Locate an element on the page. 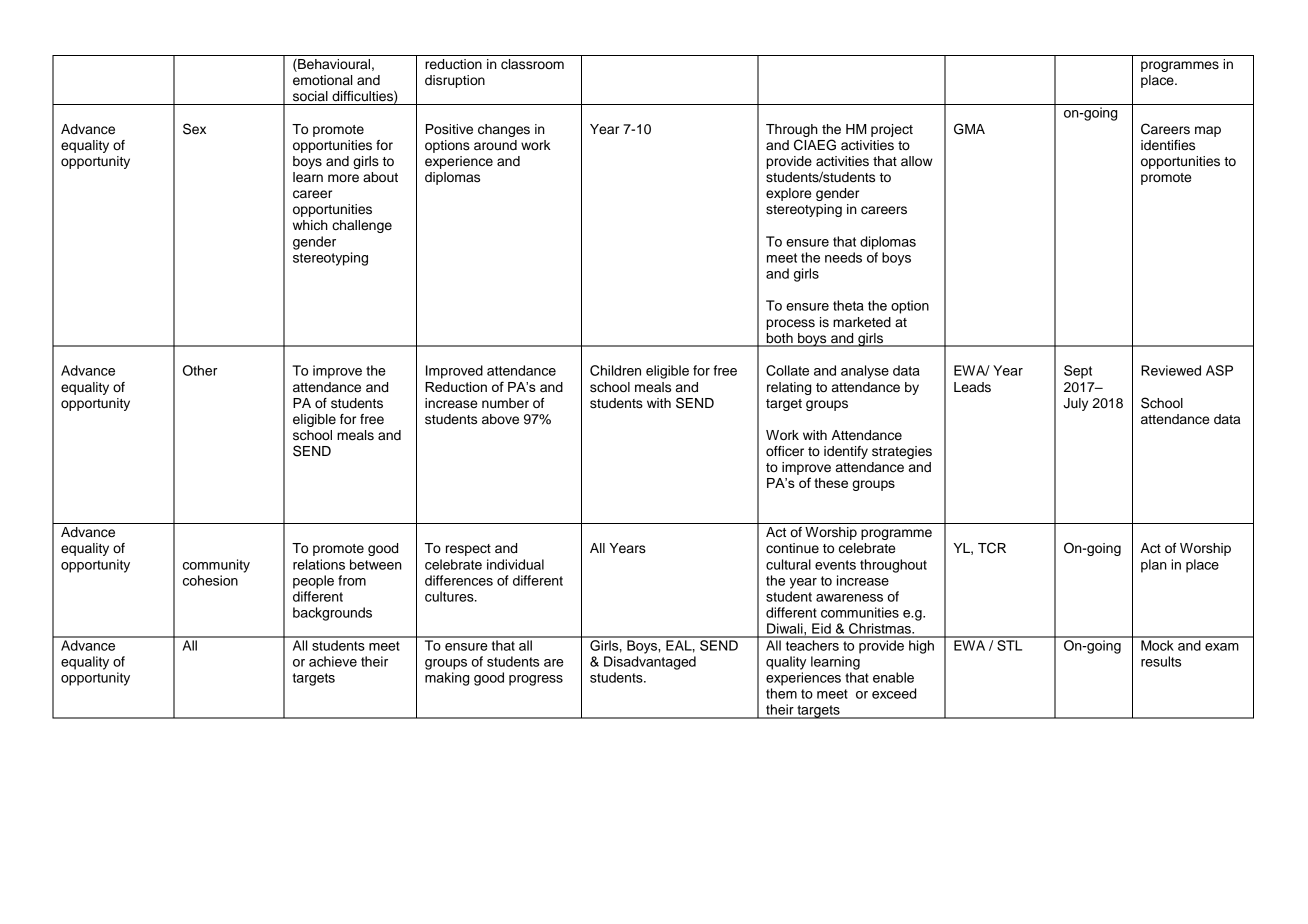 Image resolution: width=1308 pixels, height=924 pixels. map is located at coordinates (1208, 131).
